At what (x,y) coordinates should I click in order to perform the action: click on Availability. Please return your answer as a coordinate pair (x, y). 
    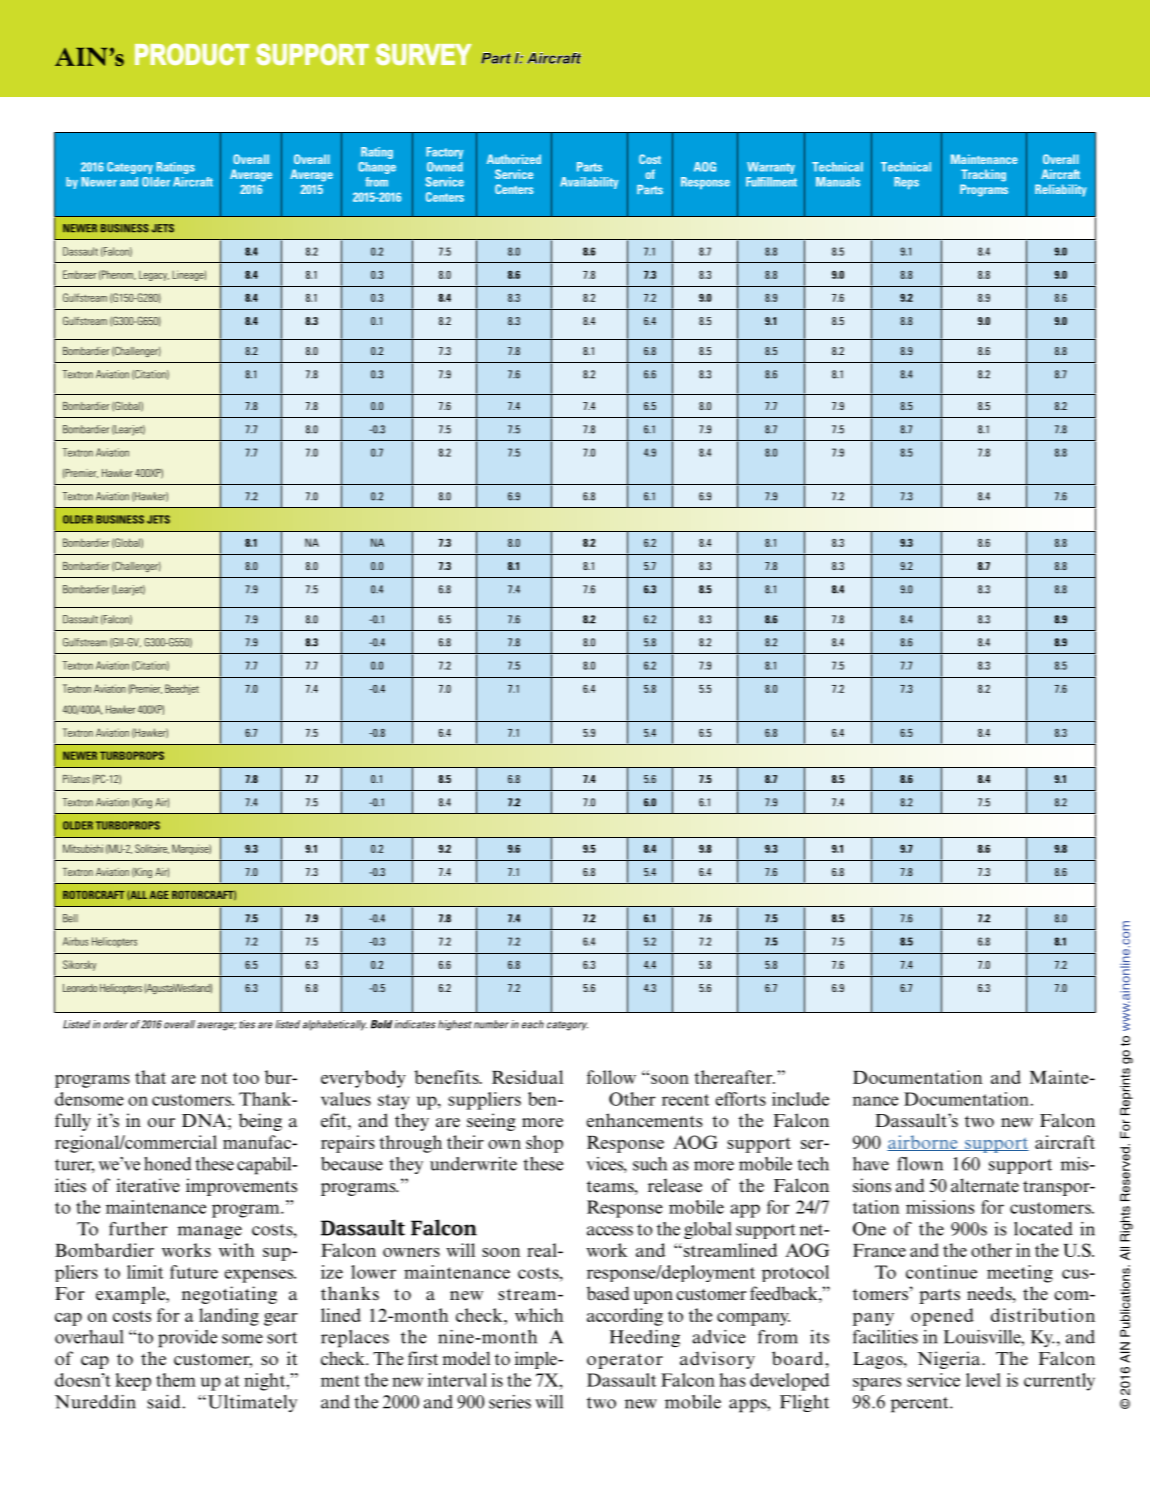
    Looking at the image, I should click on (589, 183).
